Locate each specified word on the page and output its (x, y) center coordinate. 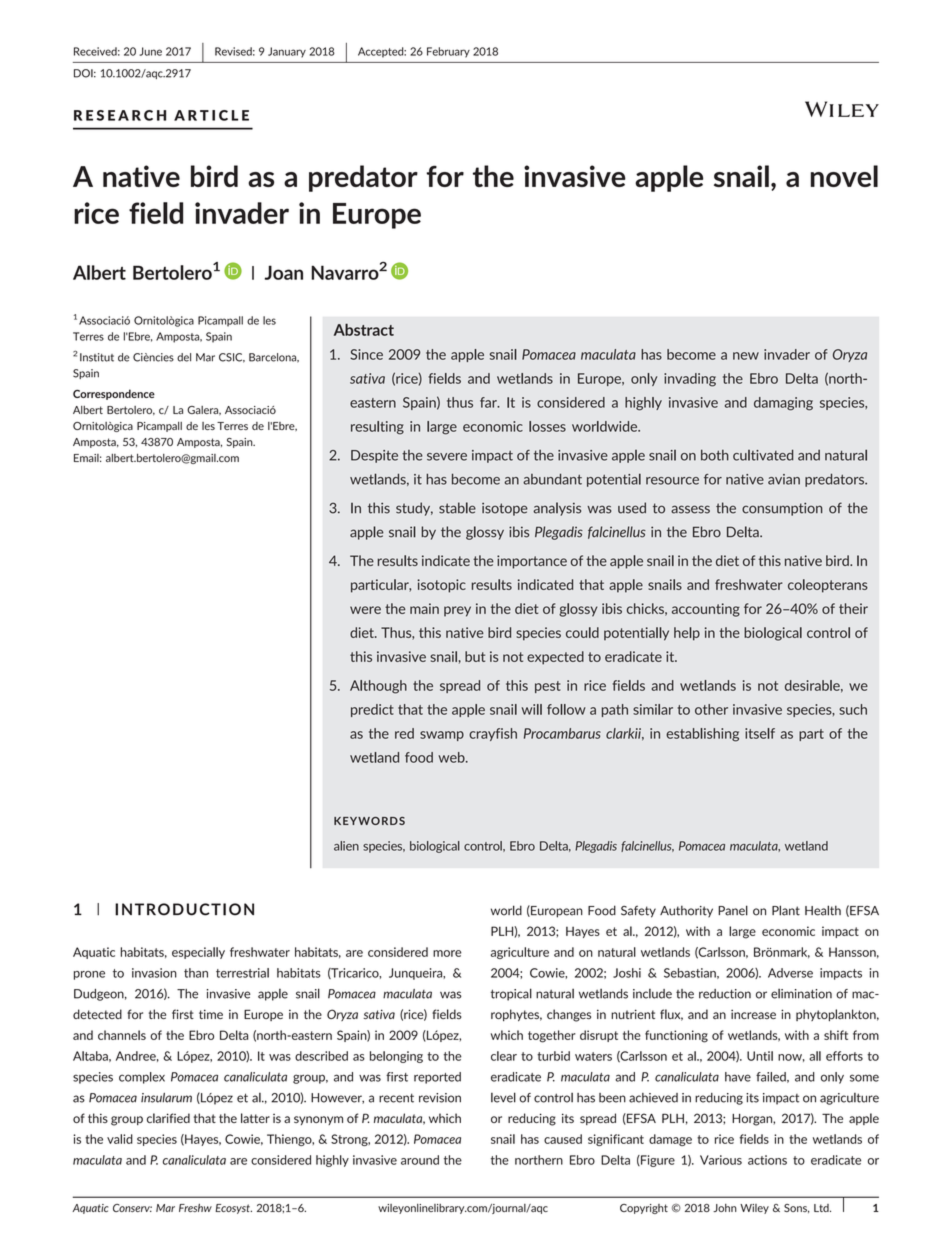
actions (767, 1160)
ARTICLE (211, 115)
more (447, 953)
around (420, 1160)
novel (844, 176)
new (746, 356)
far (489, 402)
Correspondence (114, 394)
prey (457, 611)
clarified (168, 1118)
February (448, 52)
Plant (786, 910)
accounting (706, 610)
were (365, 610)
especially (198, 953)
